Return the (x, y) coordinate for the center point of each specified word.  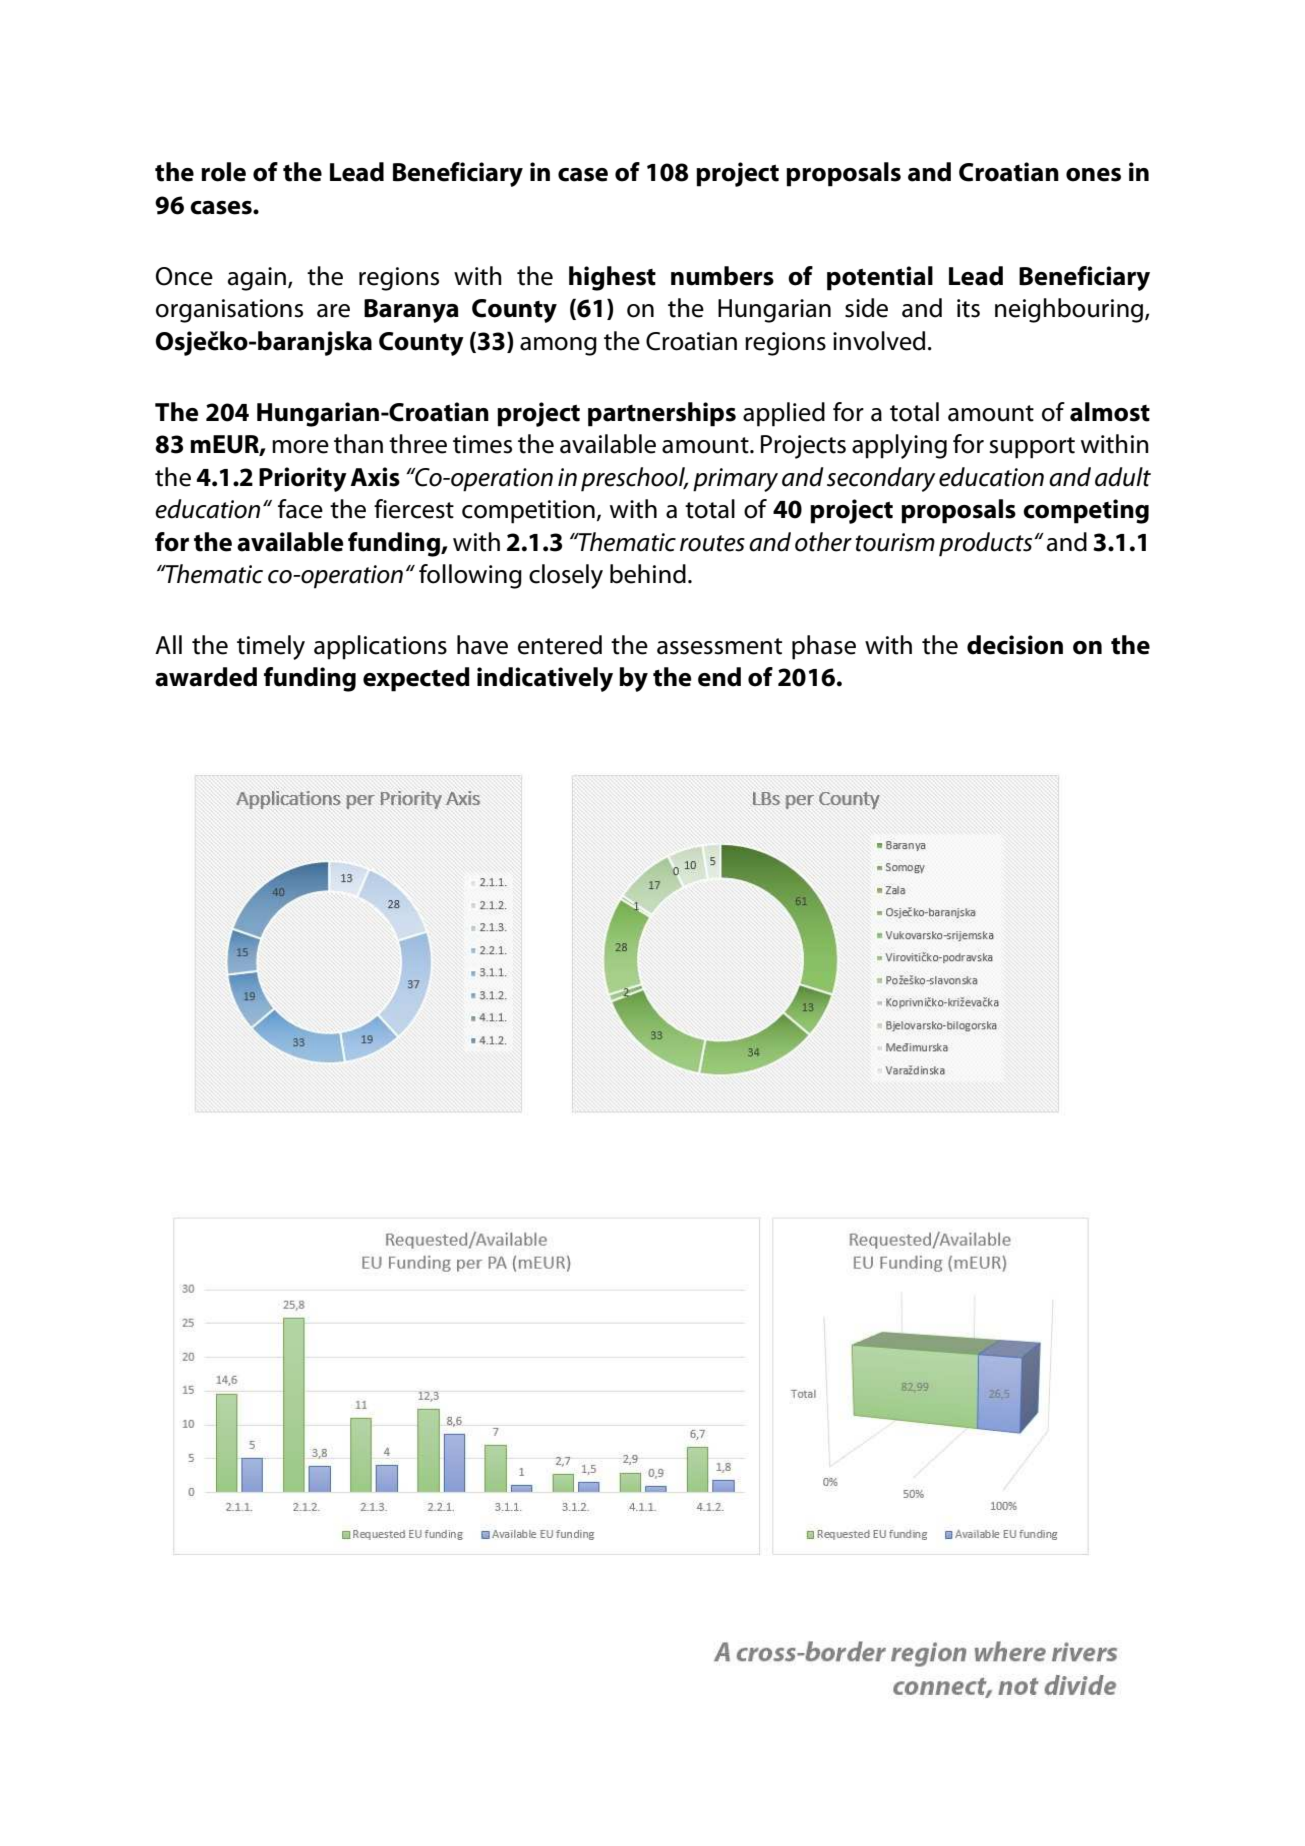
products (987, 544)
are (333, 311)
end (719, 677)
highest (612, 278)
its (968, 308)
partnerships (662, 414)
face (300, 509)
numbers (722, 276)
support (1032, 448)
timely (271, 647)
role (223, 172)
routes (712, 543)
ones (1093, 175)
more (300, 447)
